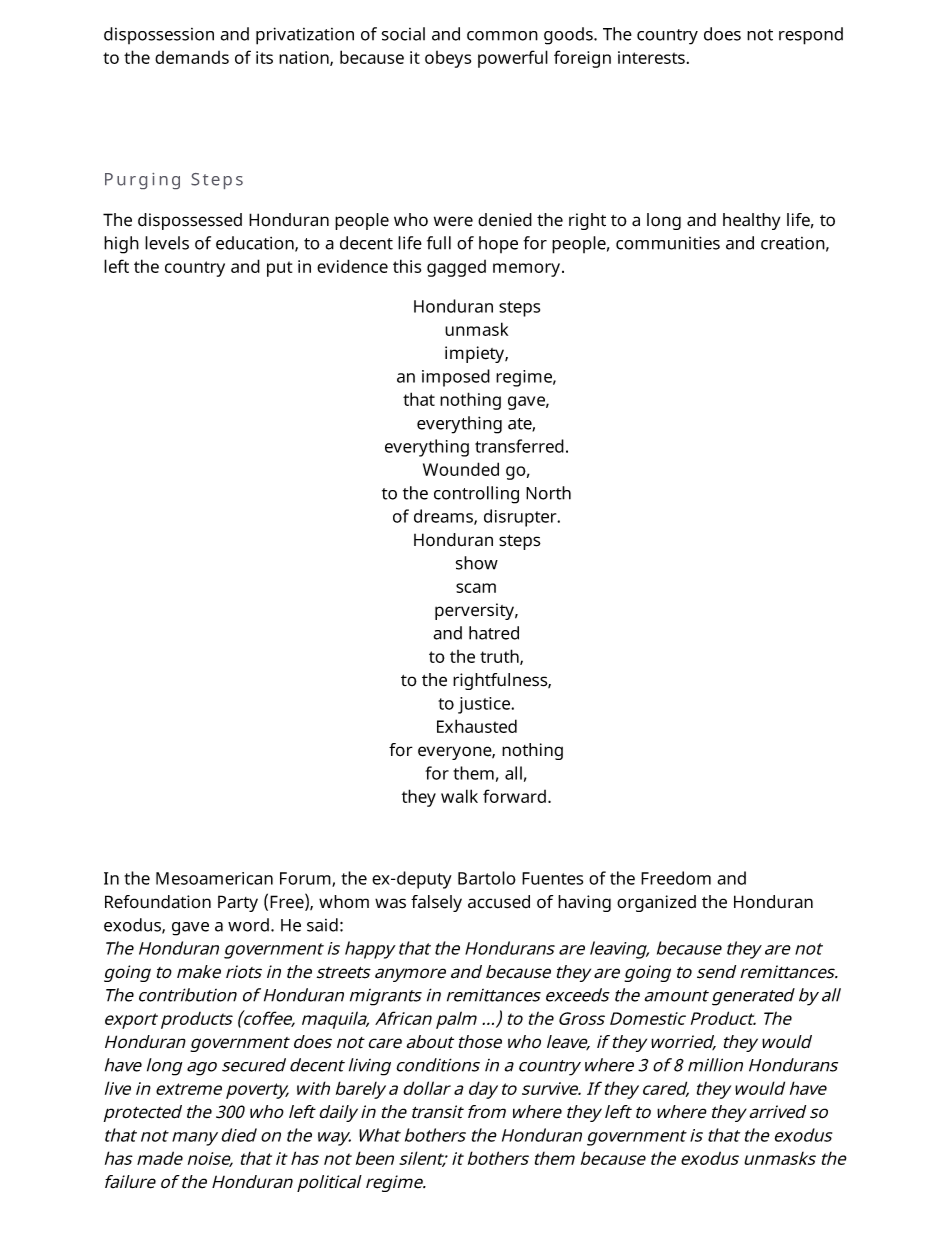 This document has height=1233, width=952. Describe the element at coordinates (461, 469) in the document. I see `Wounded` at that location.
